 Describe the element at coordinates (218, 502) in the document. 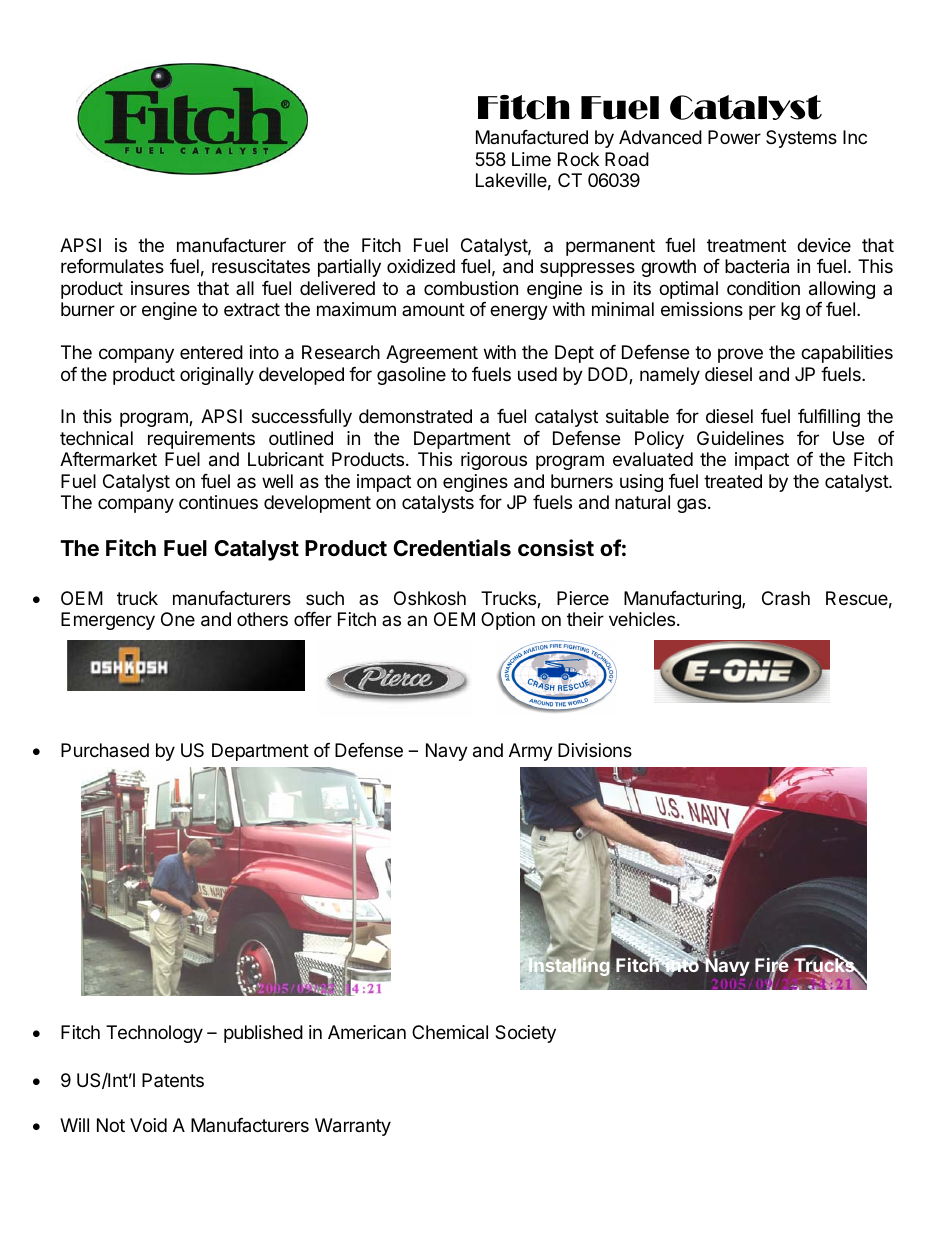

I see `continues` at that location.
